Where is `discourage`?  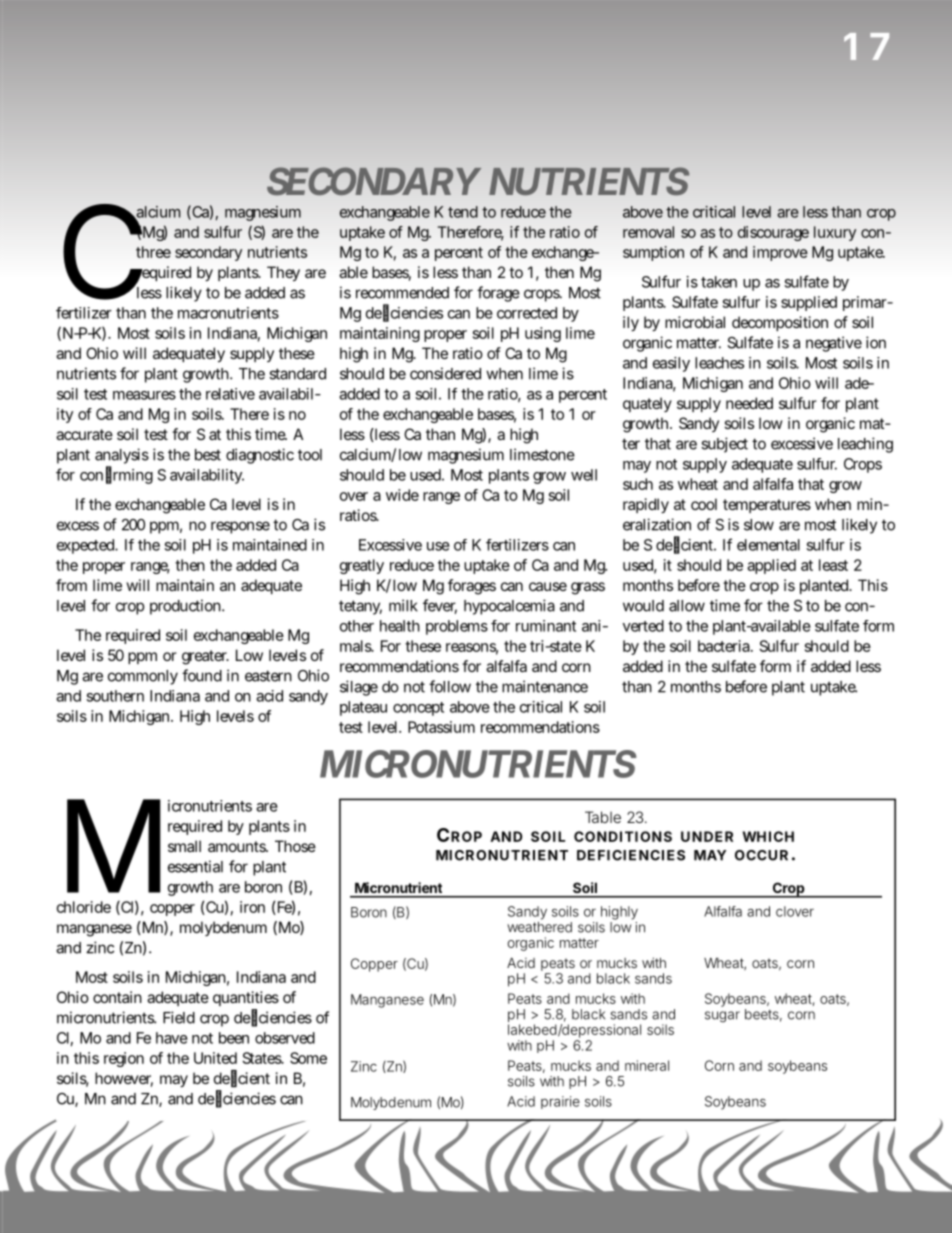
discourage is located at coordinates (773, 233).
